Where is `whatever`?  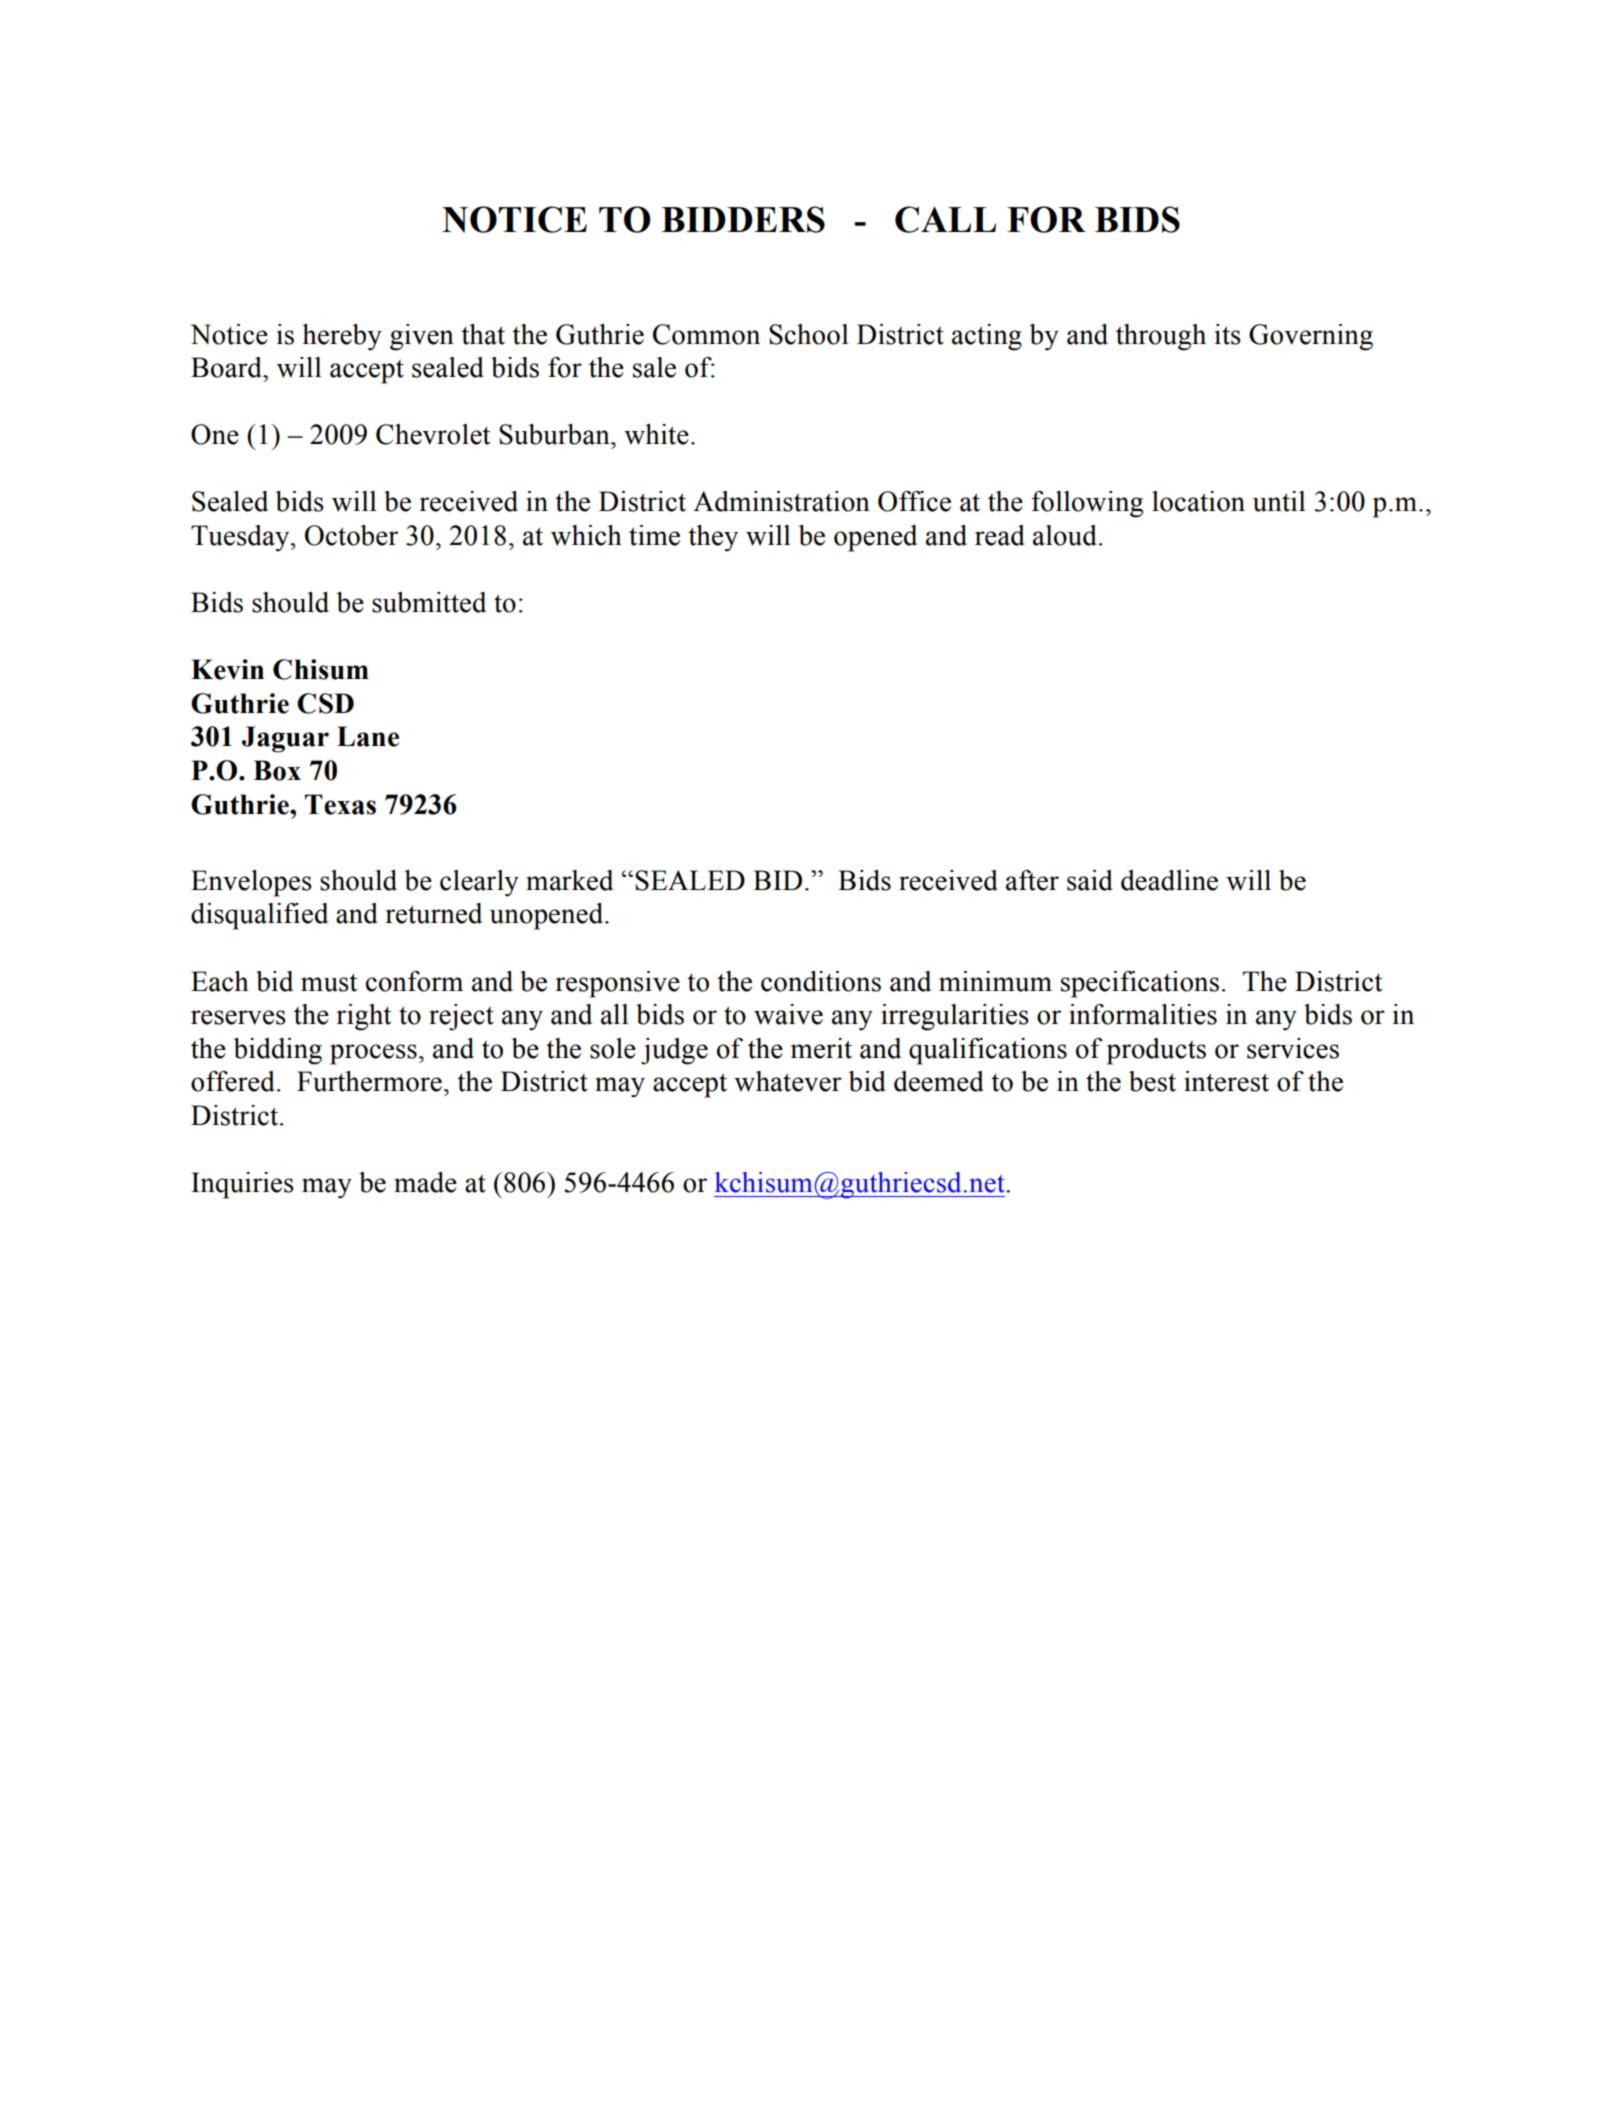
whatever is located at coordinates (788, 1081).
